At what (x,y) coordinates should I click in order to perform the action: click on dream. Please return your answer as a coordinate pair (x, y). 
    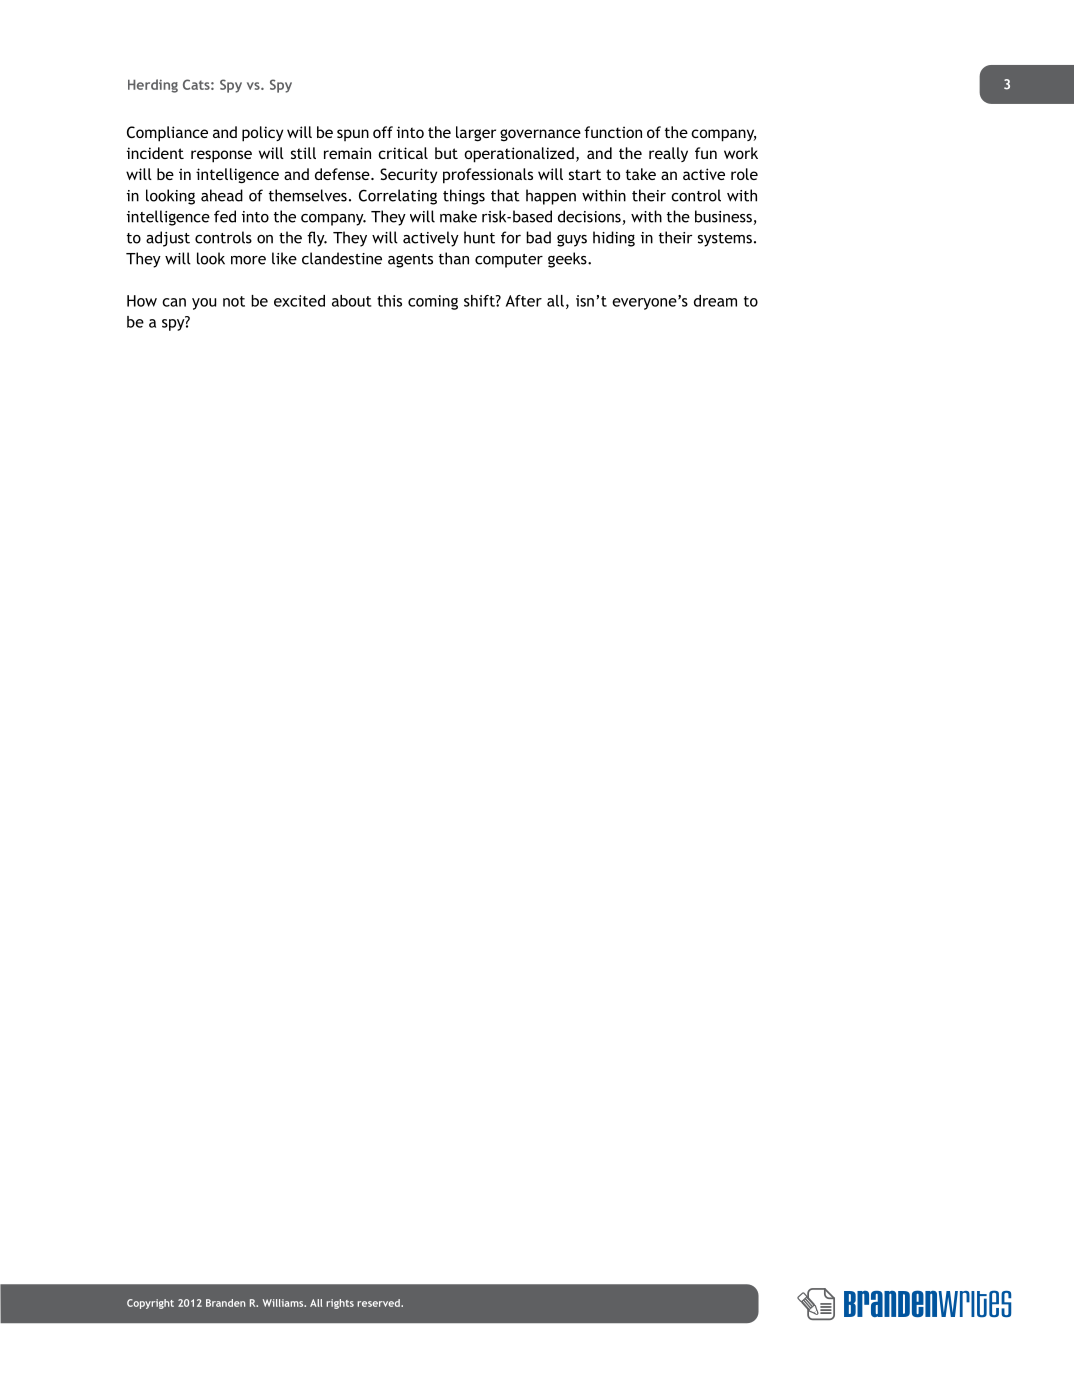
    Looking at the image, I should click on (715, 301).
